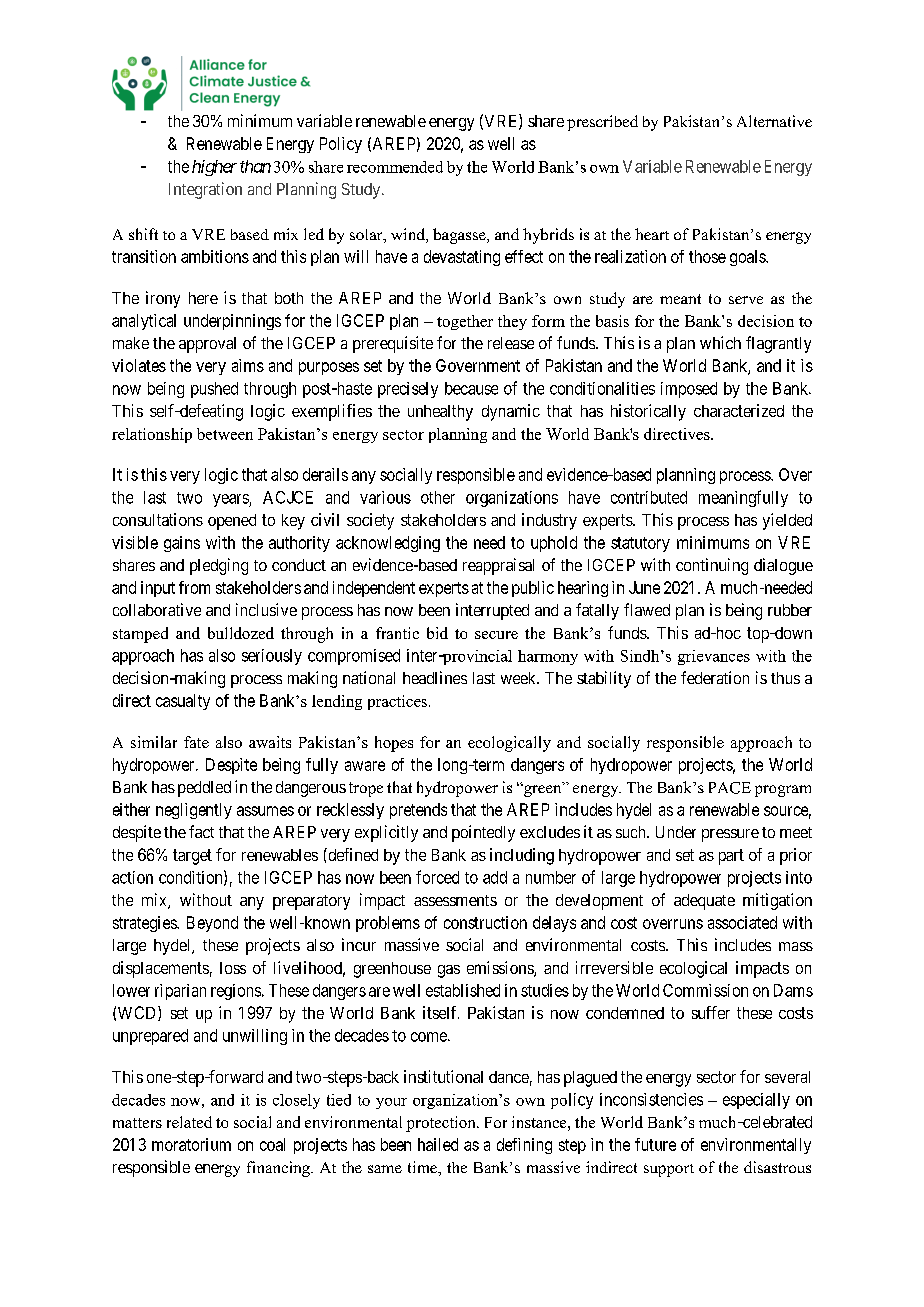 The width and height of the screenshot is (924, 1307). What do you see at coordinates (395, 167) in the screenshot?
I see `recommended` at bounding box center [395, 167].
